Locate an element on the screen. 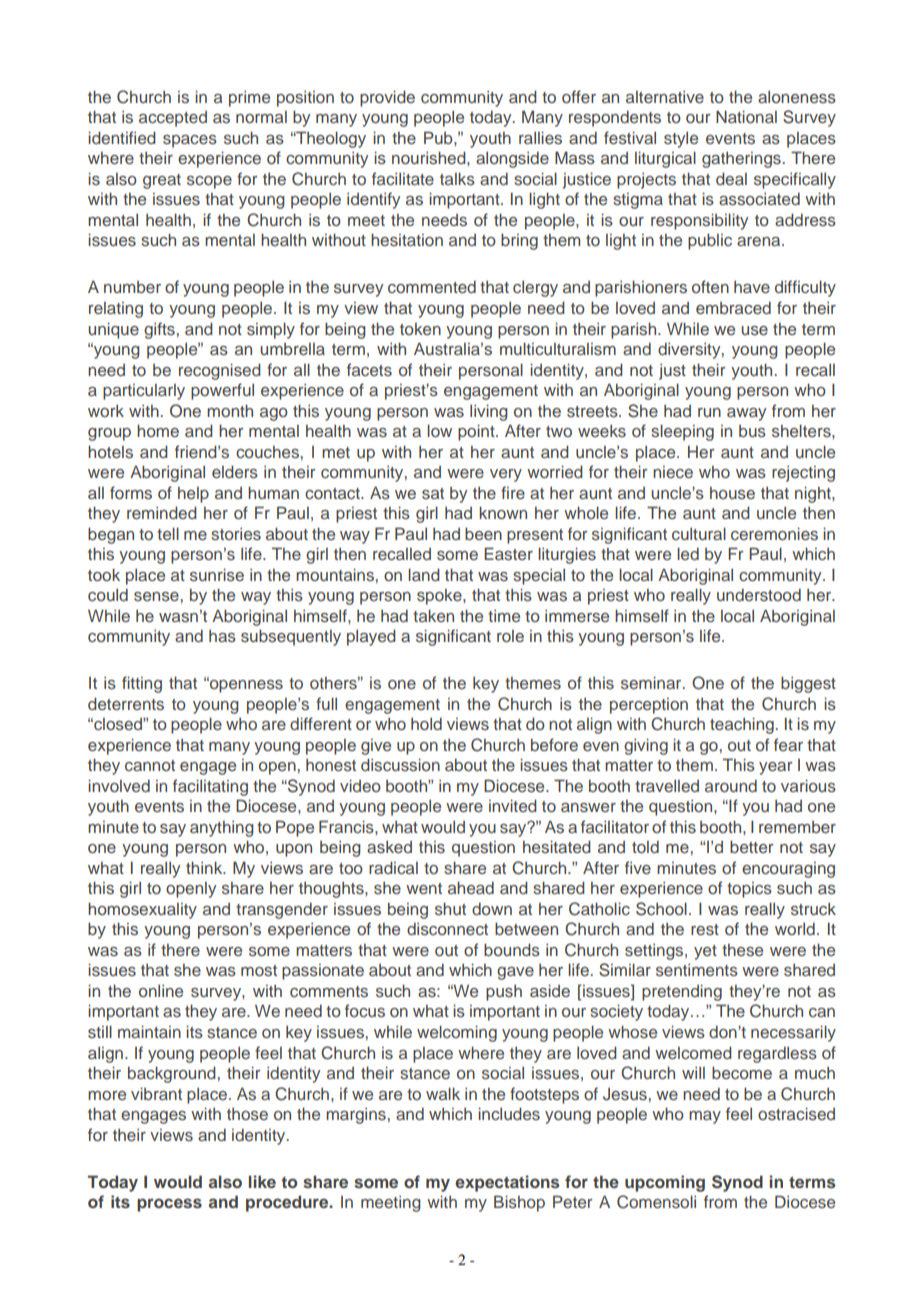 The width and height of the screenshot is (924, 1308). nourished is located at coordinates (430, 157).
